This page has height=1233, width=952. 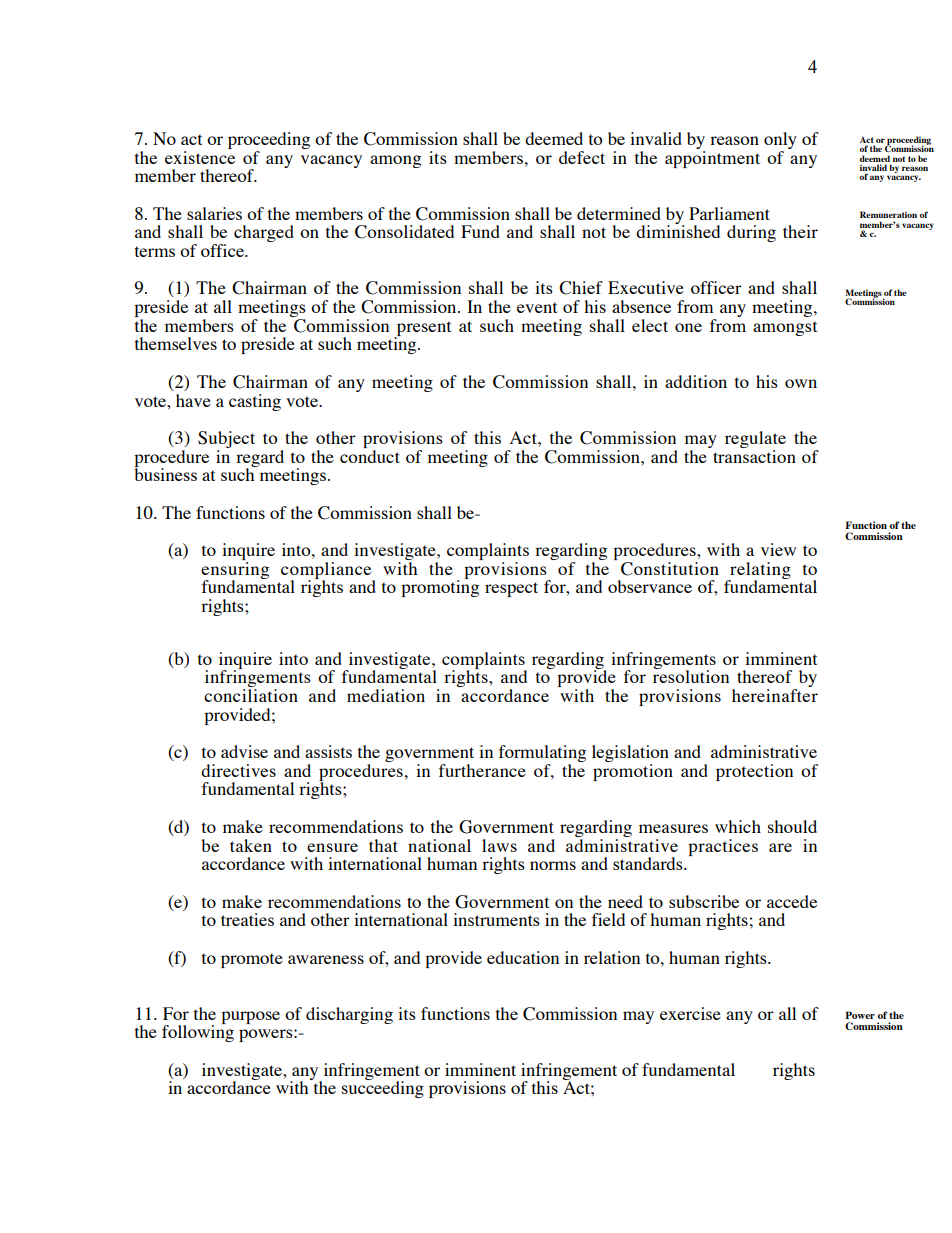 What do you see at coordinates (759, 571) in the page?
I see `relating` at bounding box center [759, 571].
